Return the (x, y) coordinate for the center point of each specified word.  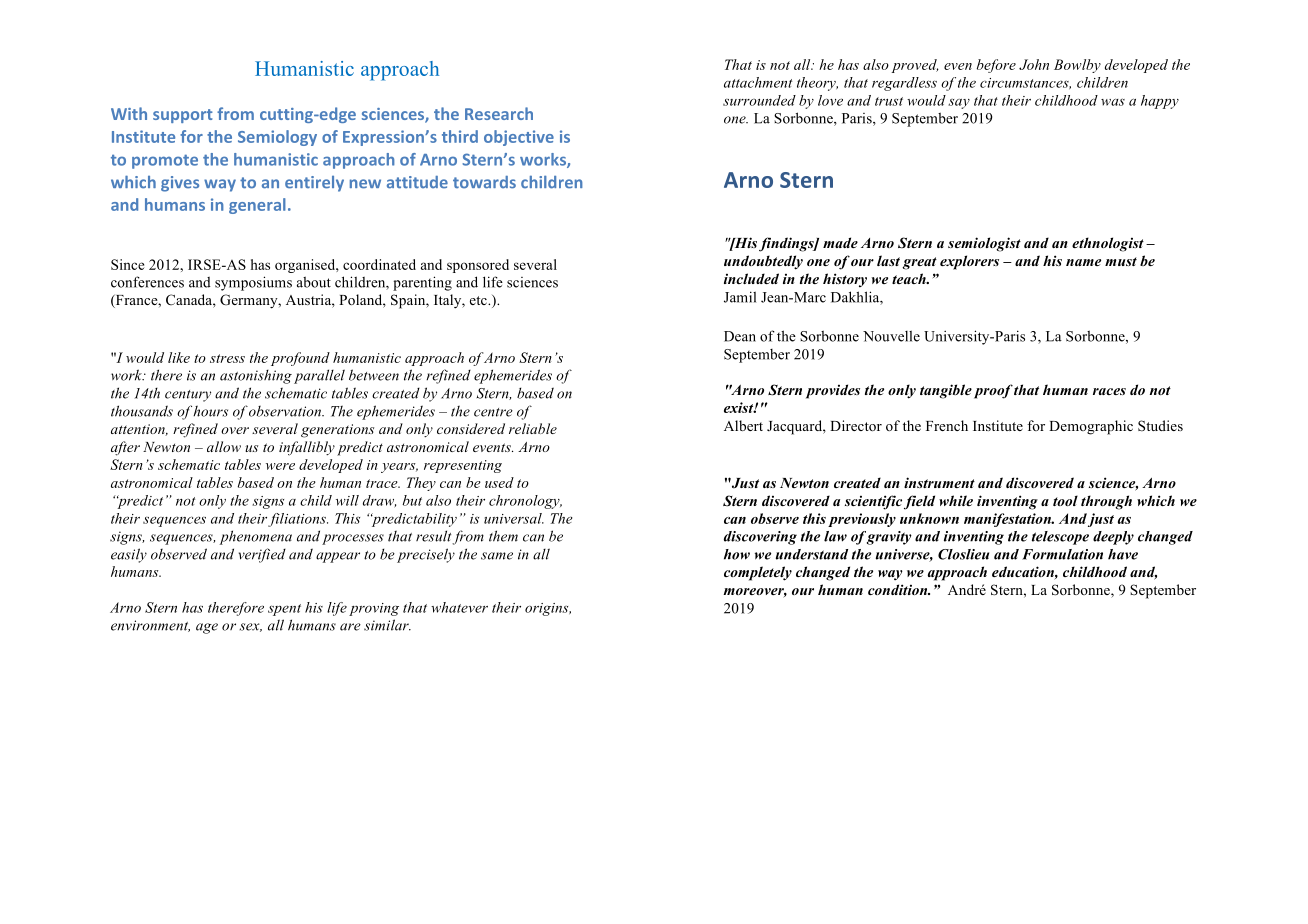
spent (284, 610)
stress (227, 358)
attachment (758, 82)
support (183, 116)
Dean (740, 336)
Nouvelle (891, 336)
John (1034, 64)
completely (758, 573)
